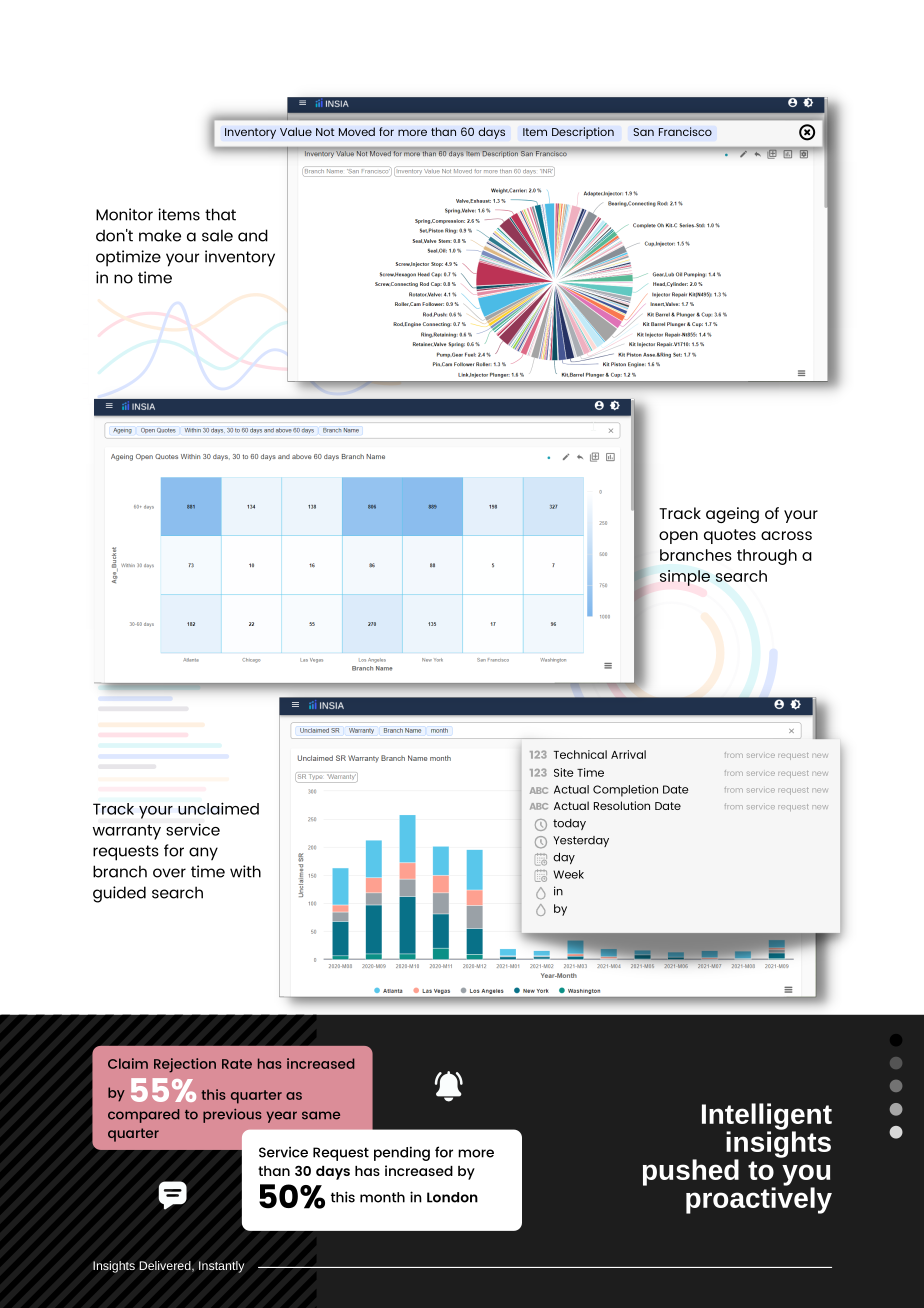 Image resolution: width=924 pixels, height=1308 pixels. Describe the element at coordinates (564, 772) in the document. I see `Site` at that location.
